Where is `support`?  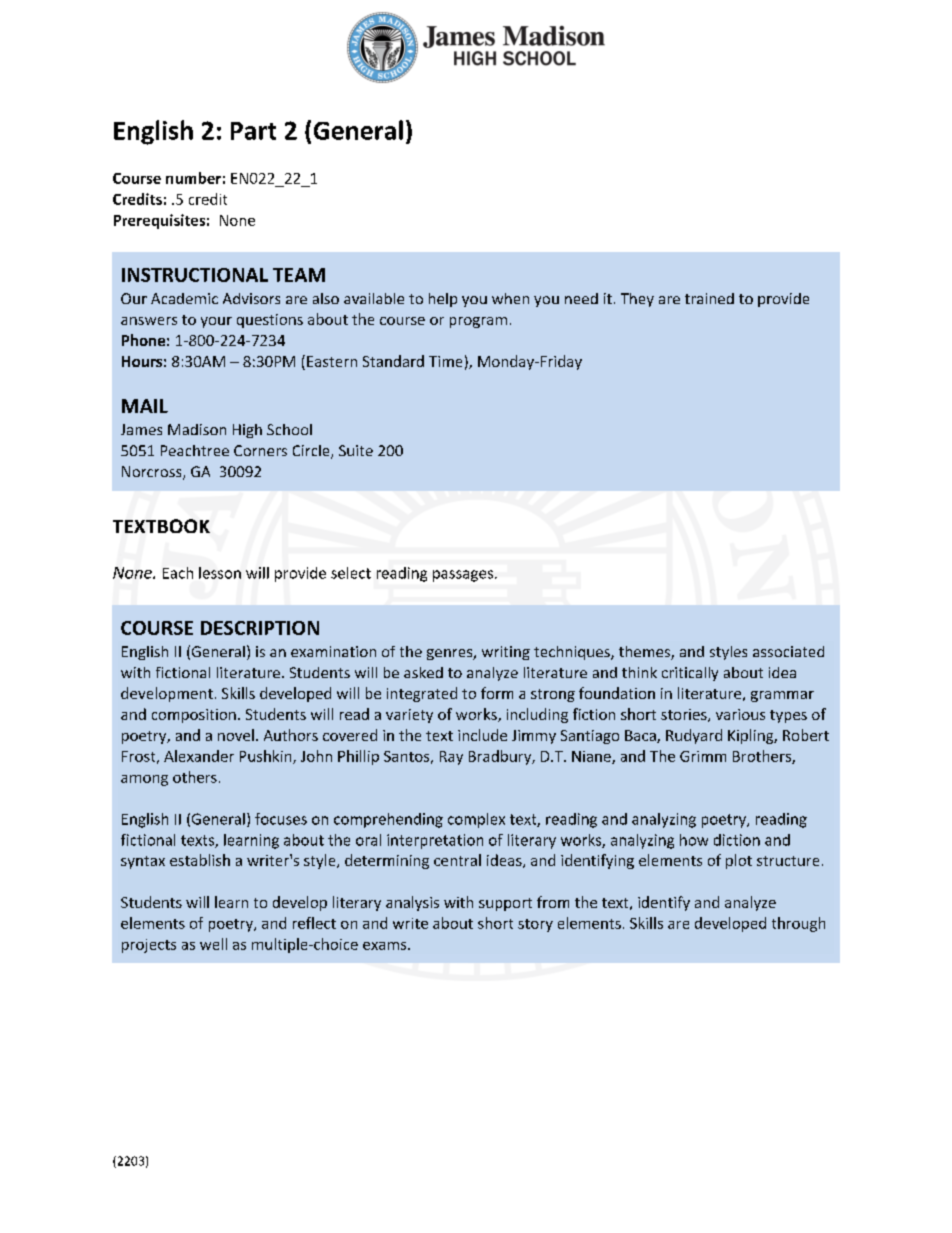 support is located at coordinates (505, 904).
